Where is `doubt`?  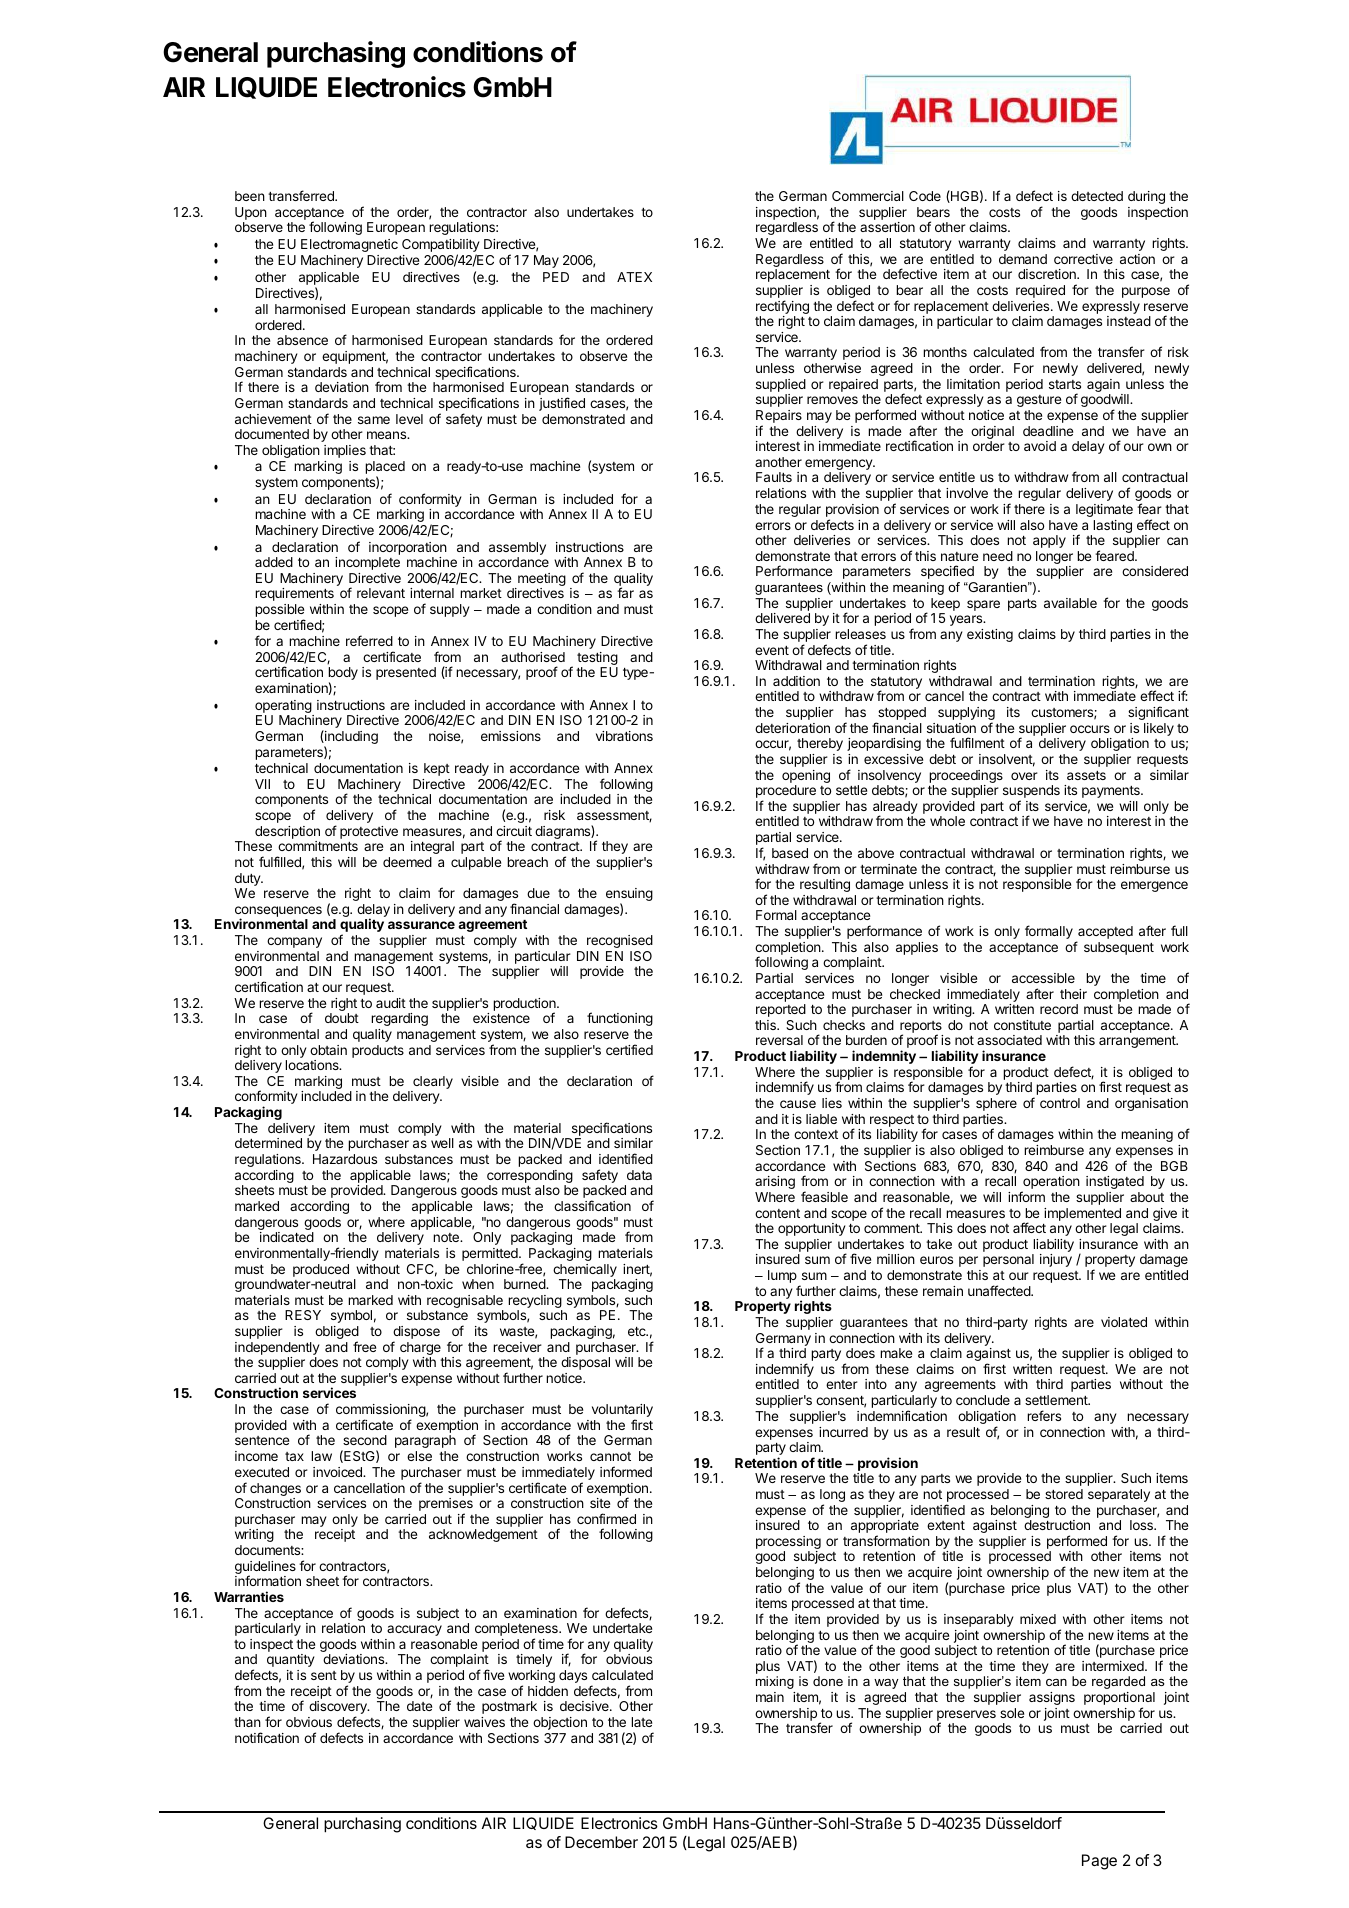
doubt is located at coordinates (342, 1018).
